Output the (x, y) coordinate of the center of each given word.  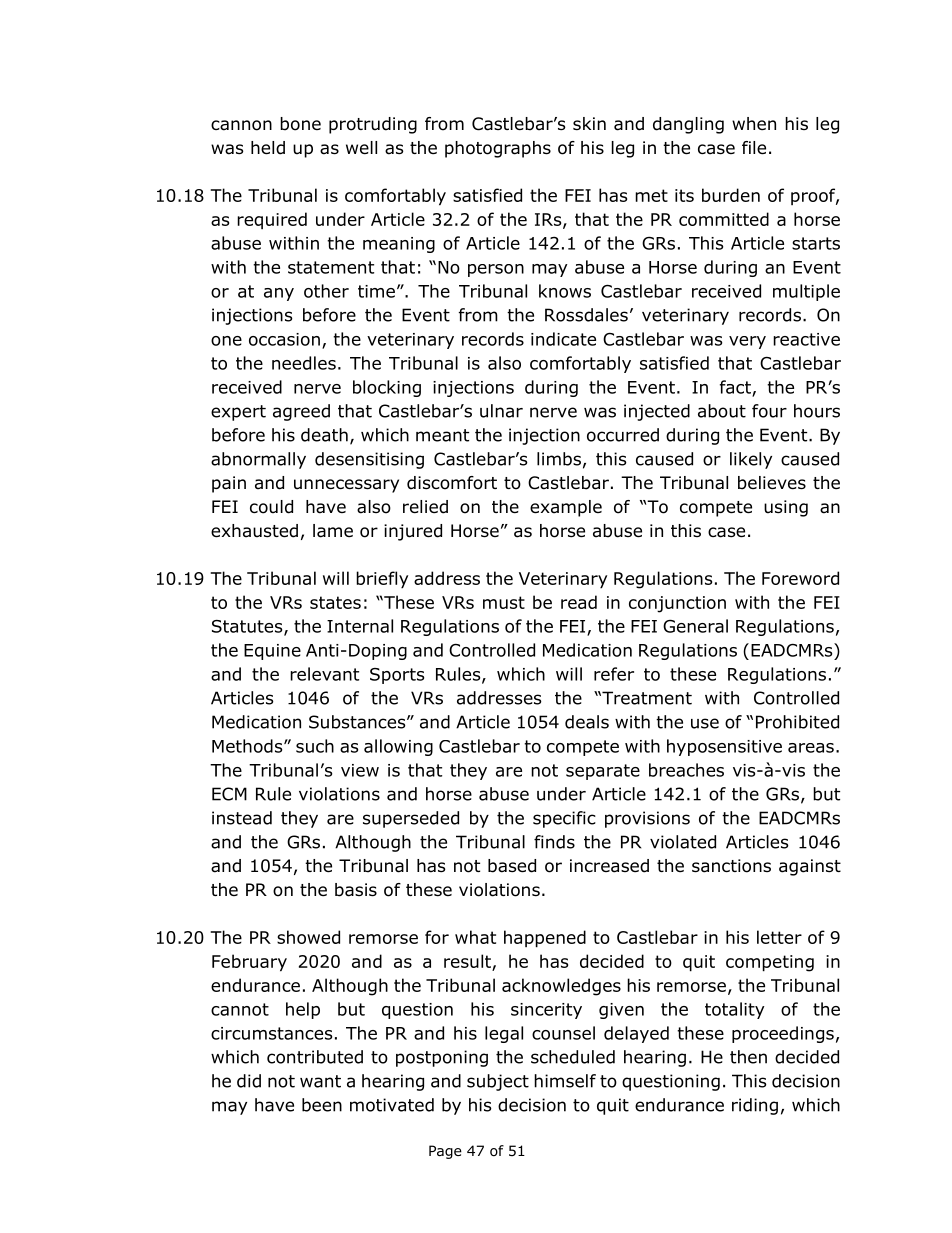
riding (755, 1106)
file (754, 148)
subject (498, 1082)
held (268, 148)
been (322, 1105)
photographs (498, 149)
